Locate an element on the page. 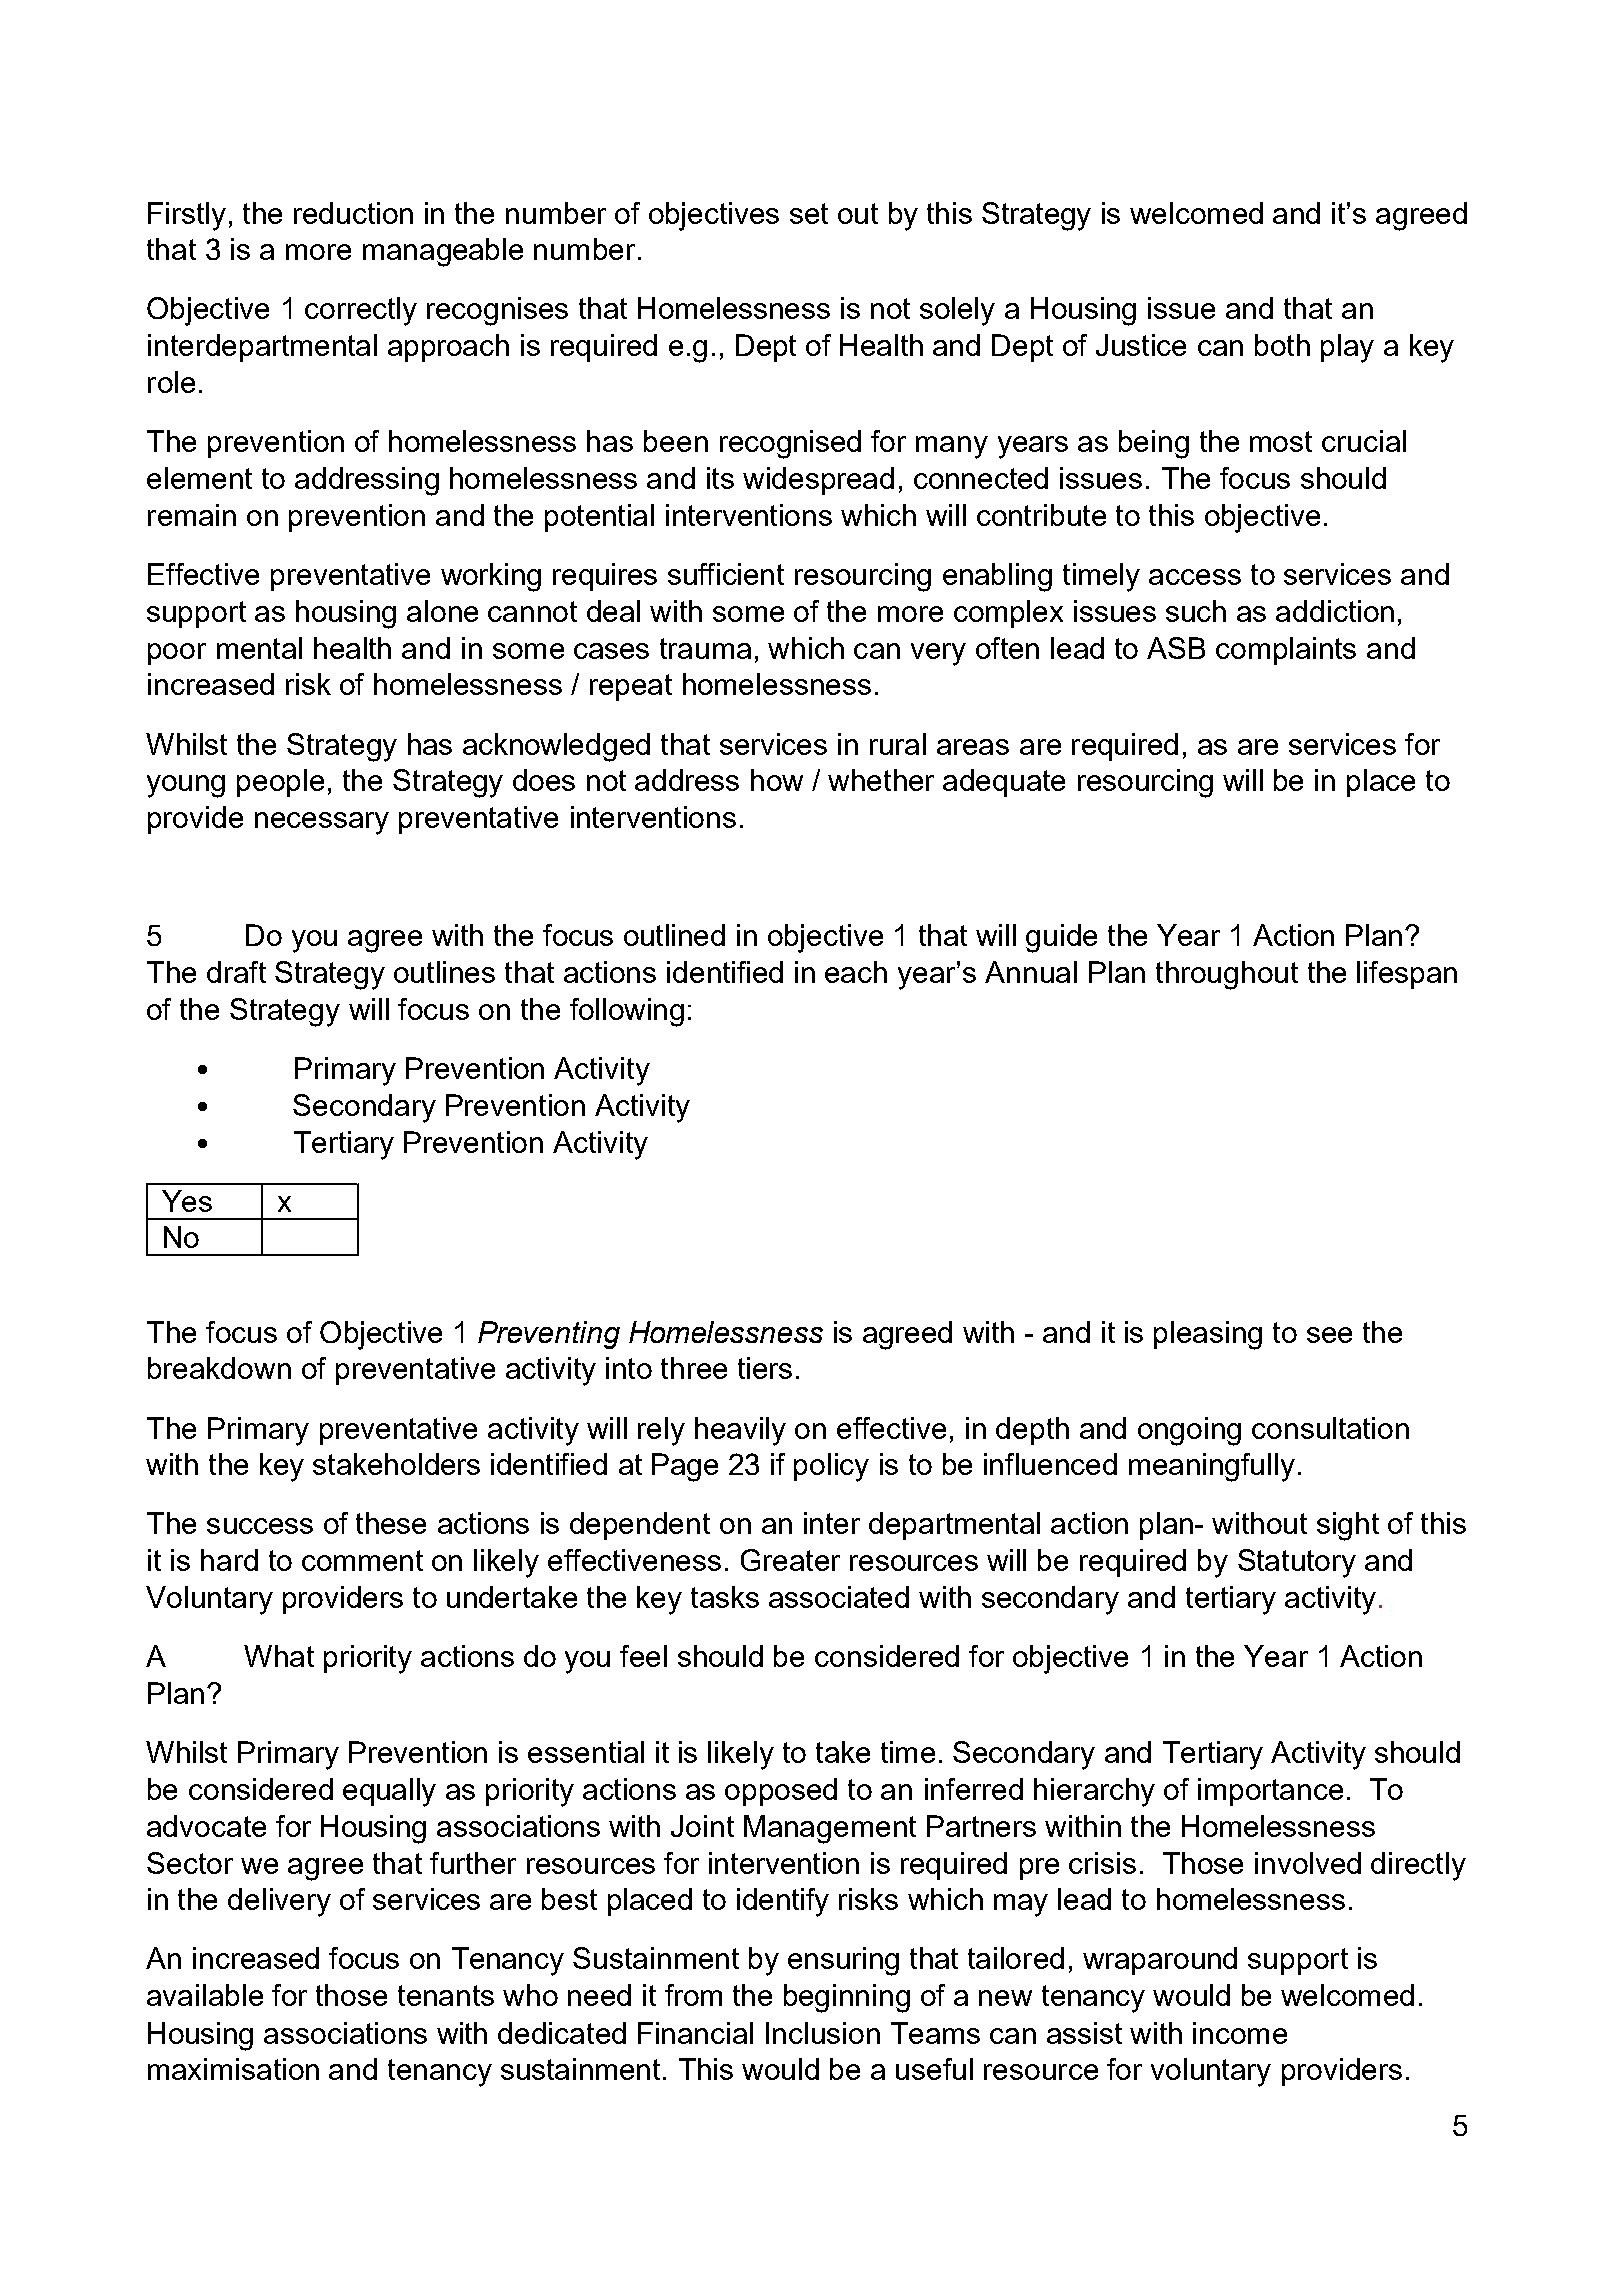 The image size is (1615, 2283). both is located at coordinates (1282, 345).
